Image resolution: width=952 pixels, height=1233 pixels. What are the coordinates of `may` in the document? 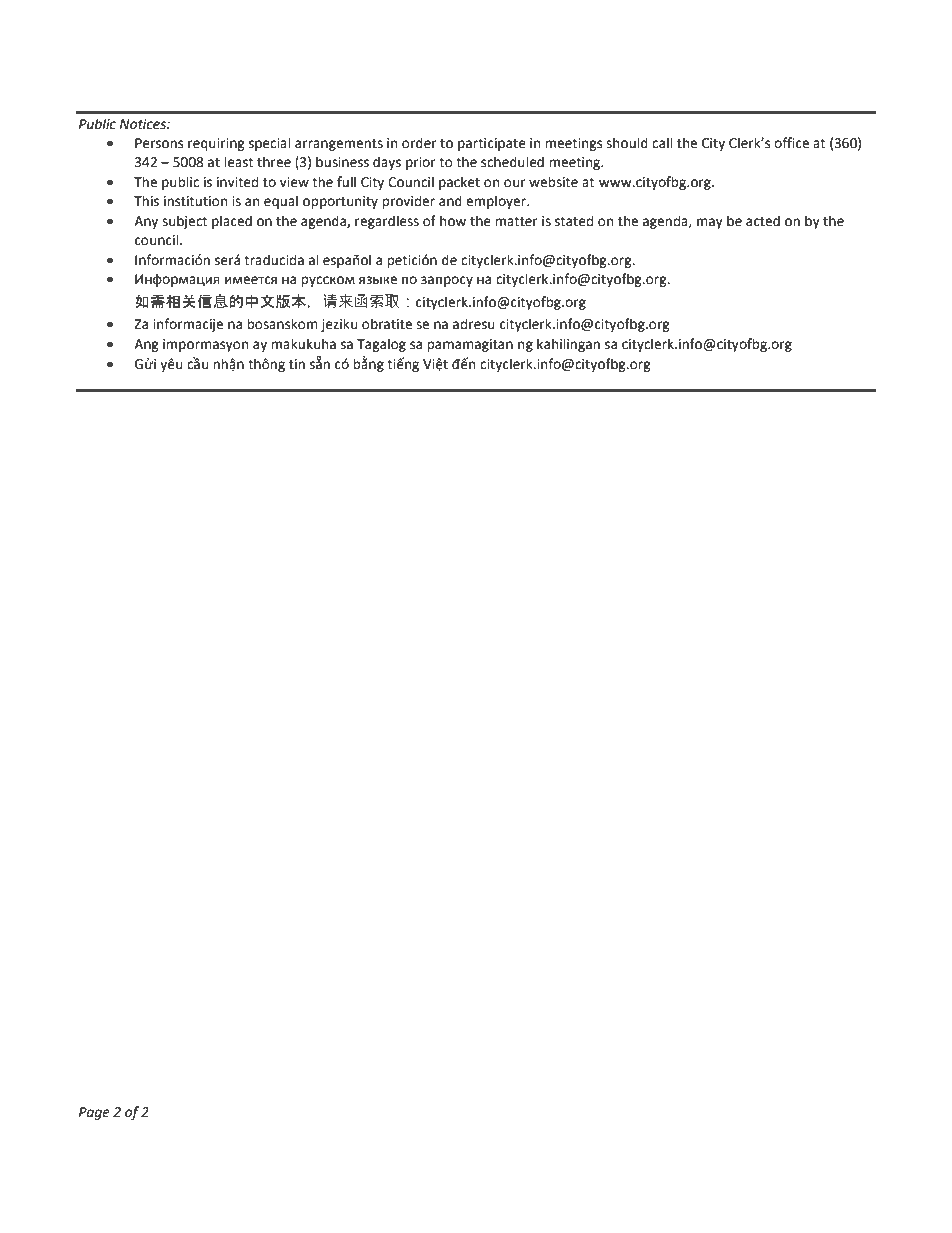 It's located at (710, 223).
